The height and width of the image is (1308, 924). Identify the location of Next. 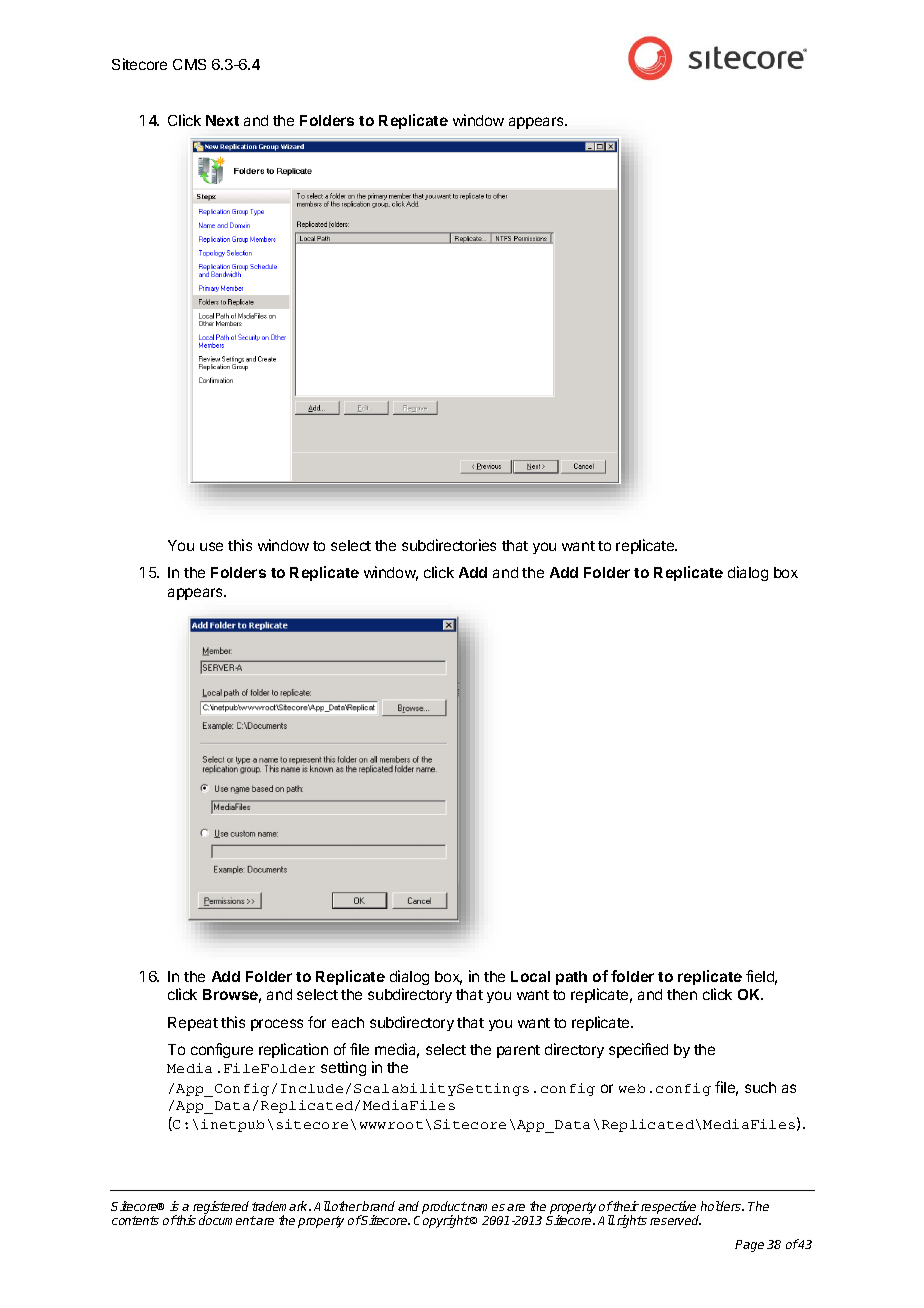
(222, 120).
